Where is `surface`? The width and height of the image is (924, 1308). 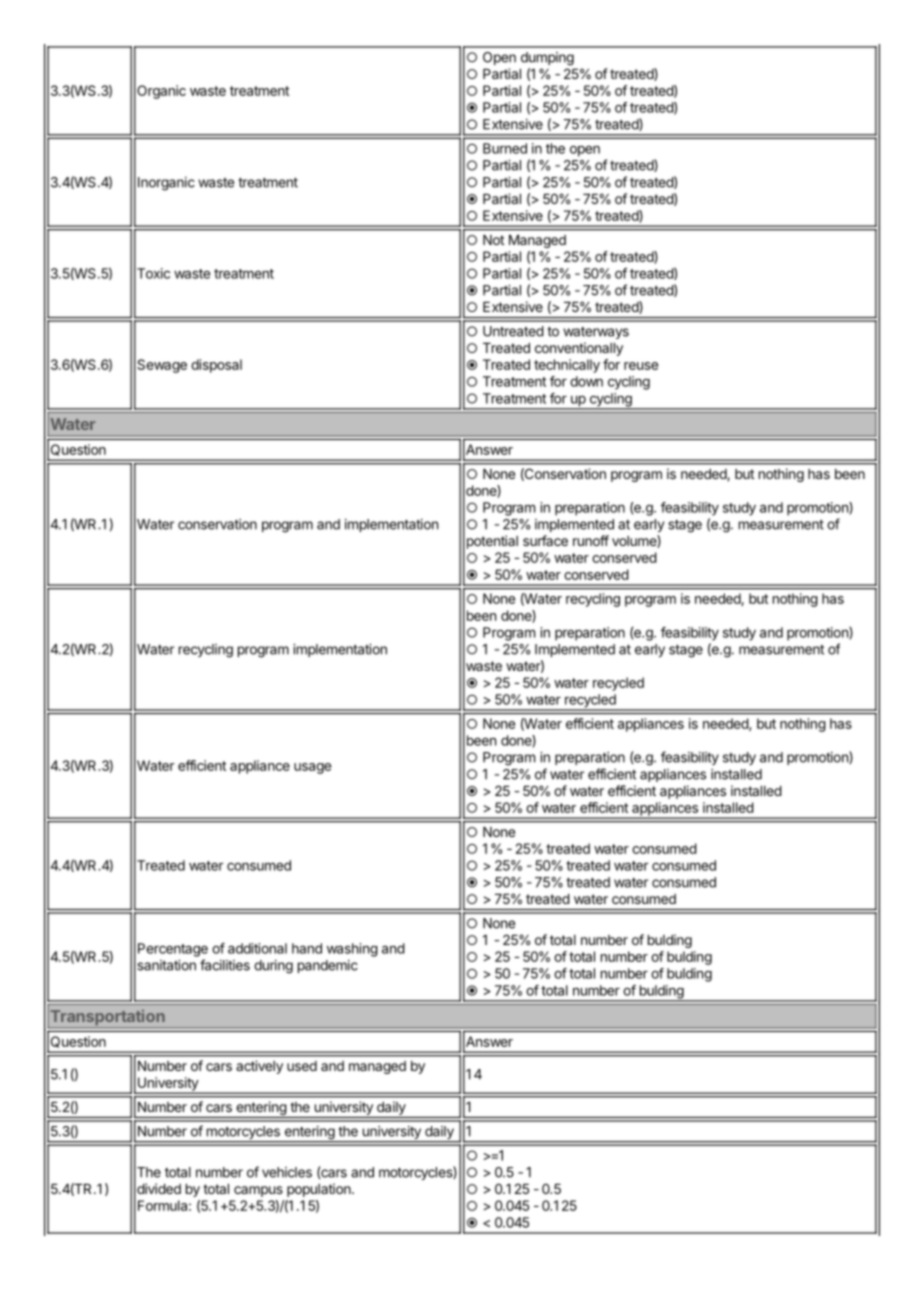 surface is located at coordinates (545, 540).
